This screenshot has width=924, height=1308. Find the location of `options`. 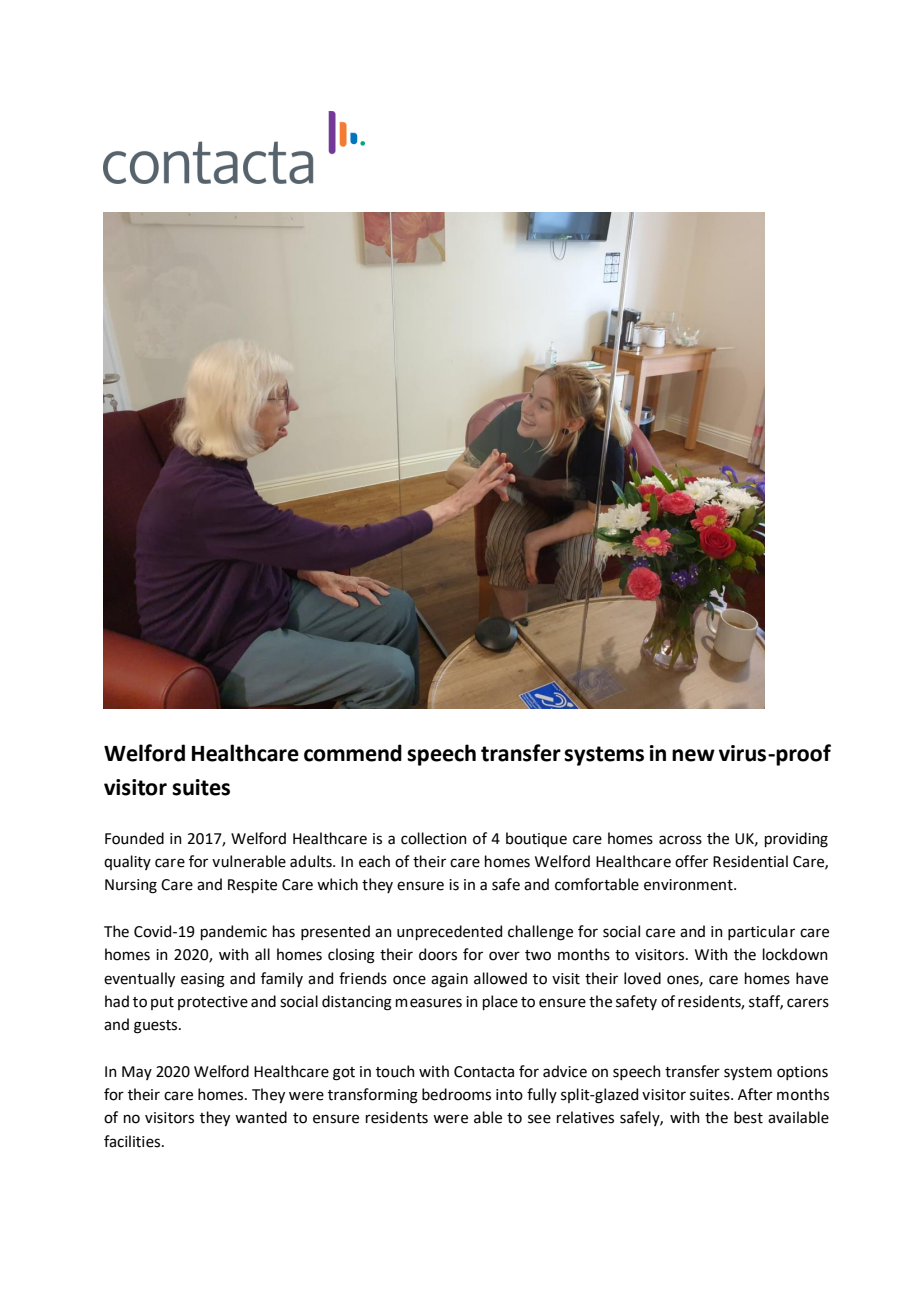

options is located at coordinates (802, 1073).
